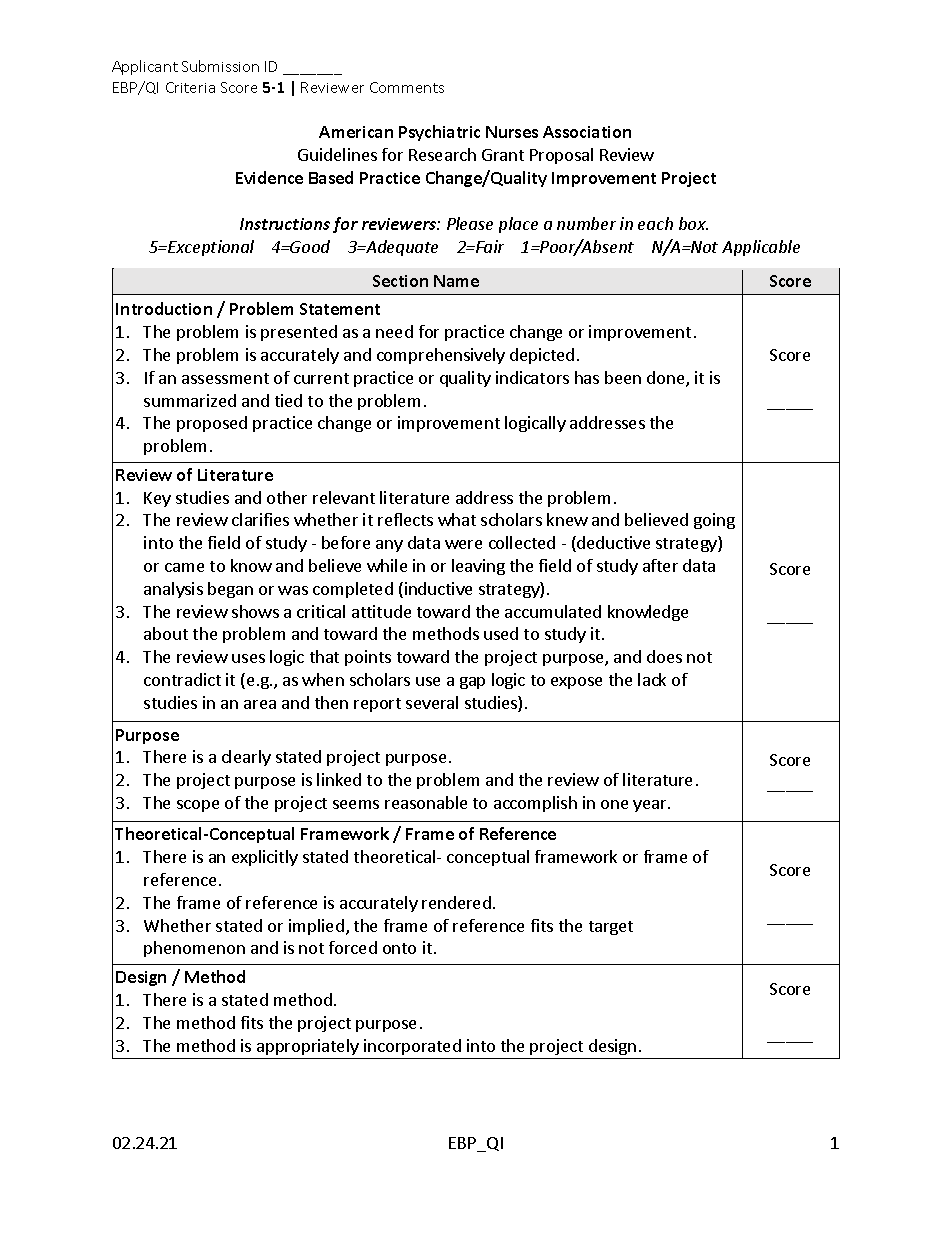 The width and height of the screenshot is (952, 1233). What do you see at coordinates (611, 928) in the screenshot?
I see `target` at bounding box center [611, 928].
